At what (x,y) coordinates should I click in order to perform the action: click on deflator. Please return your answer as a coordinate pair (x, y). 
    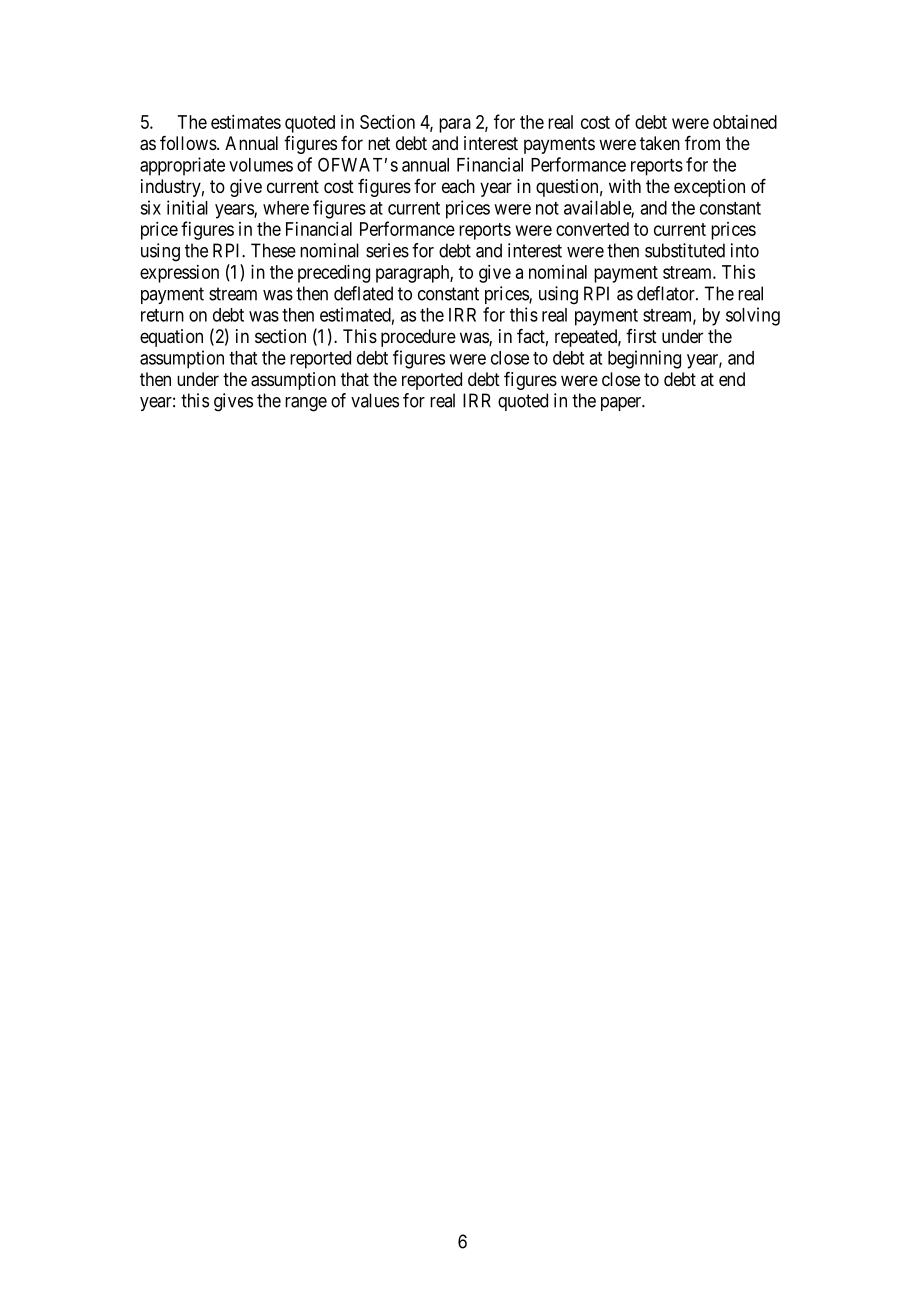
    Looking at the image, I should click on (667, 293).
